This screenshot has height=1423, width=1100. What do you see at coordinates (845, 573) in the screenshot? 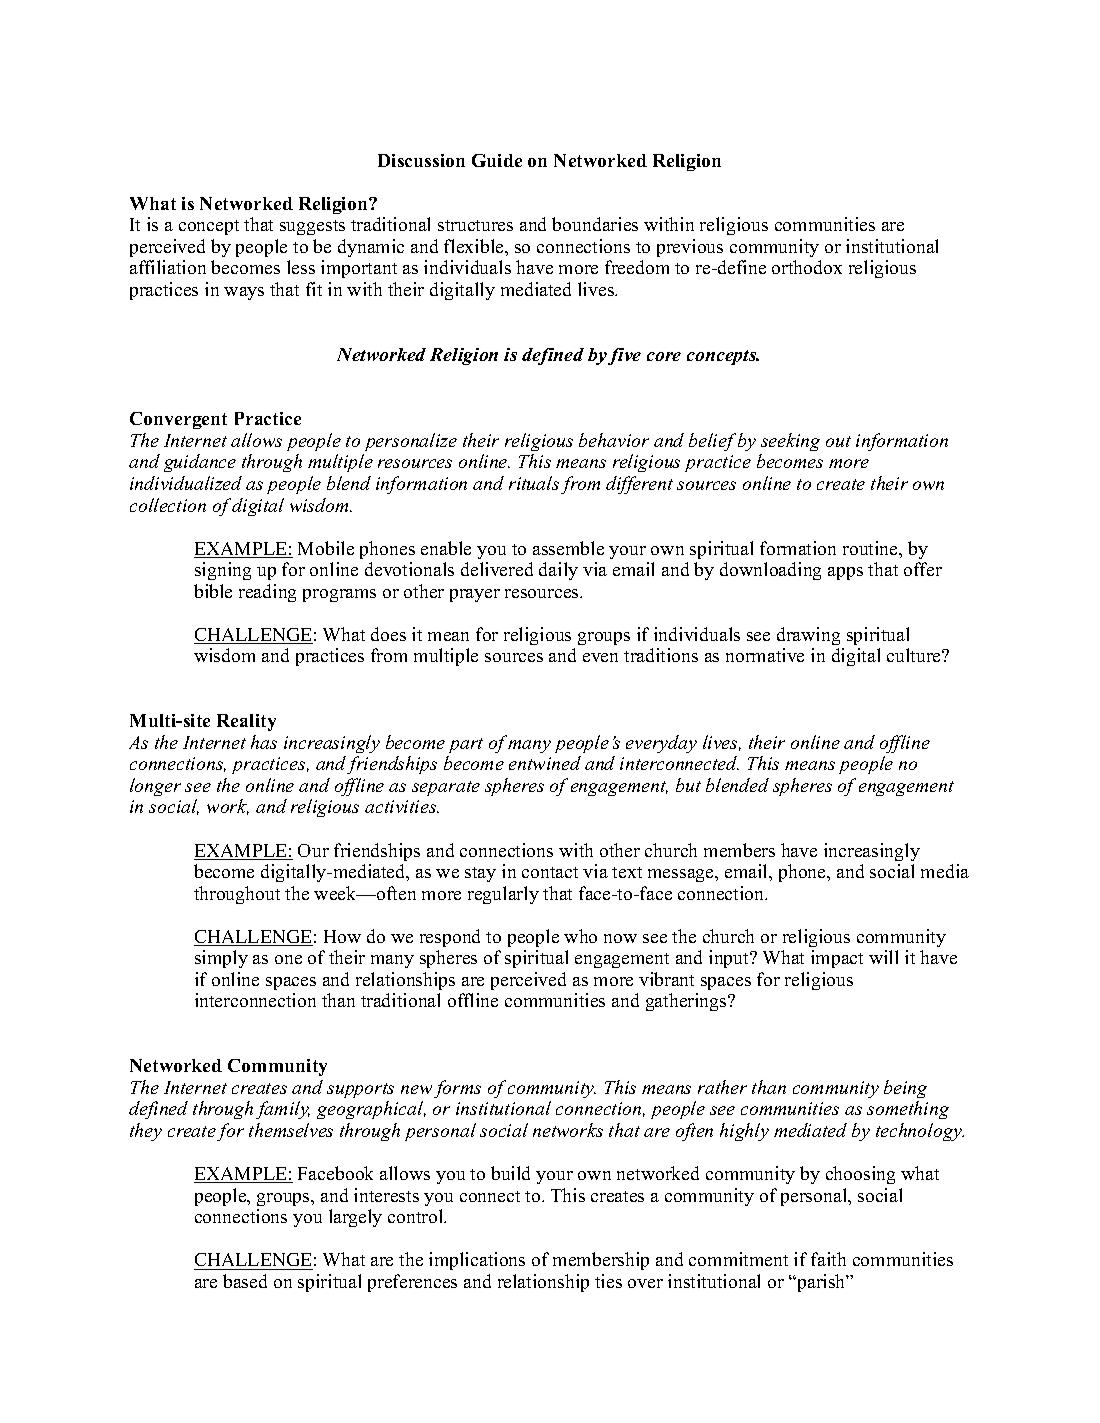
I see `apps` at bounding box center [845, 573].
